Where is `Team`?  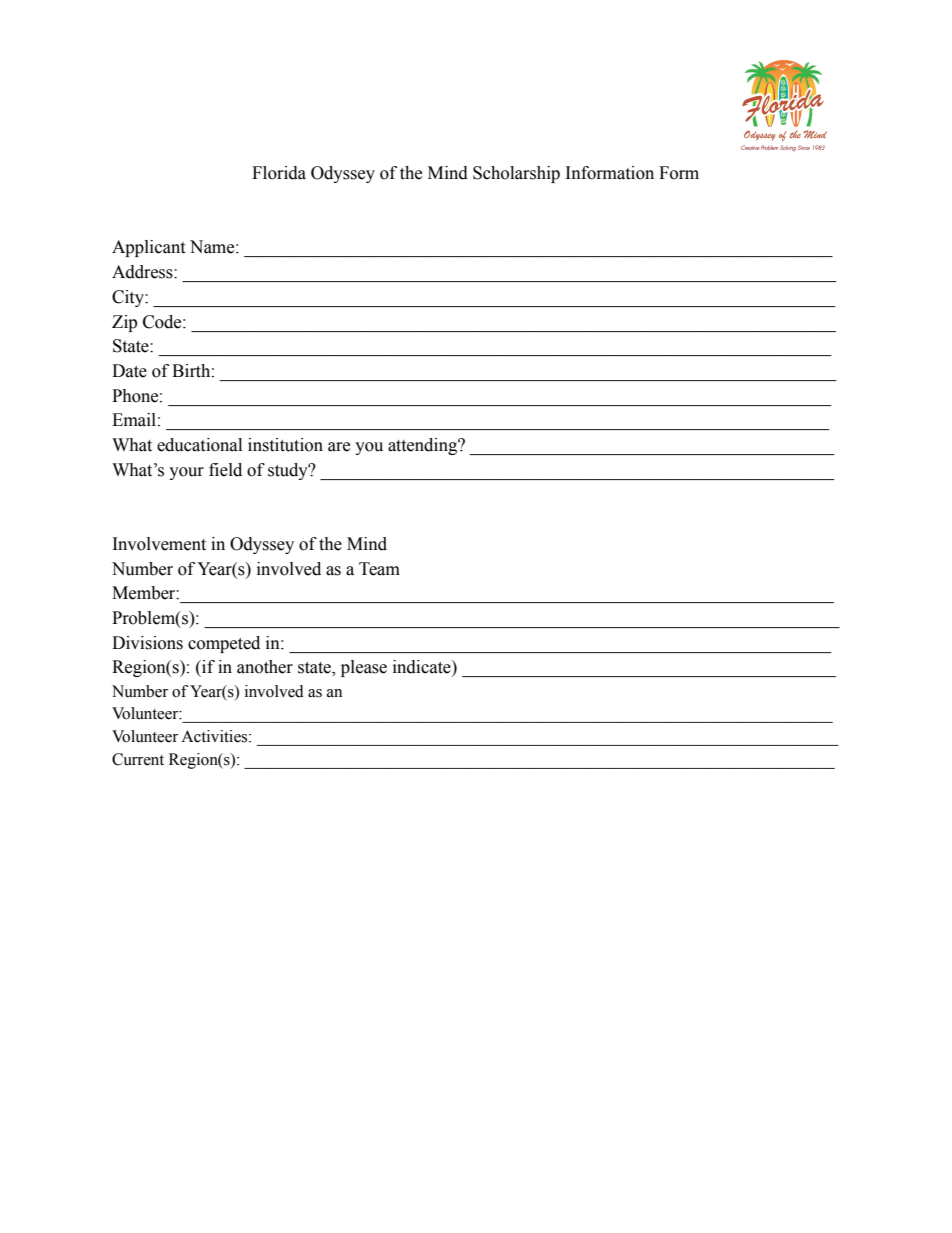
Team is located at coordinates (379, 569).
